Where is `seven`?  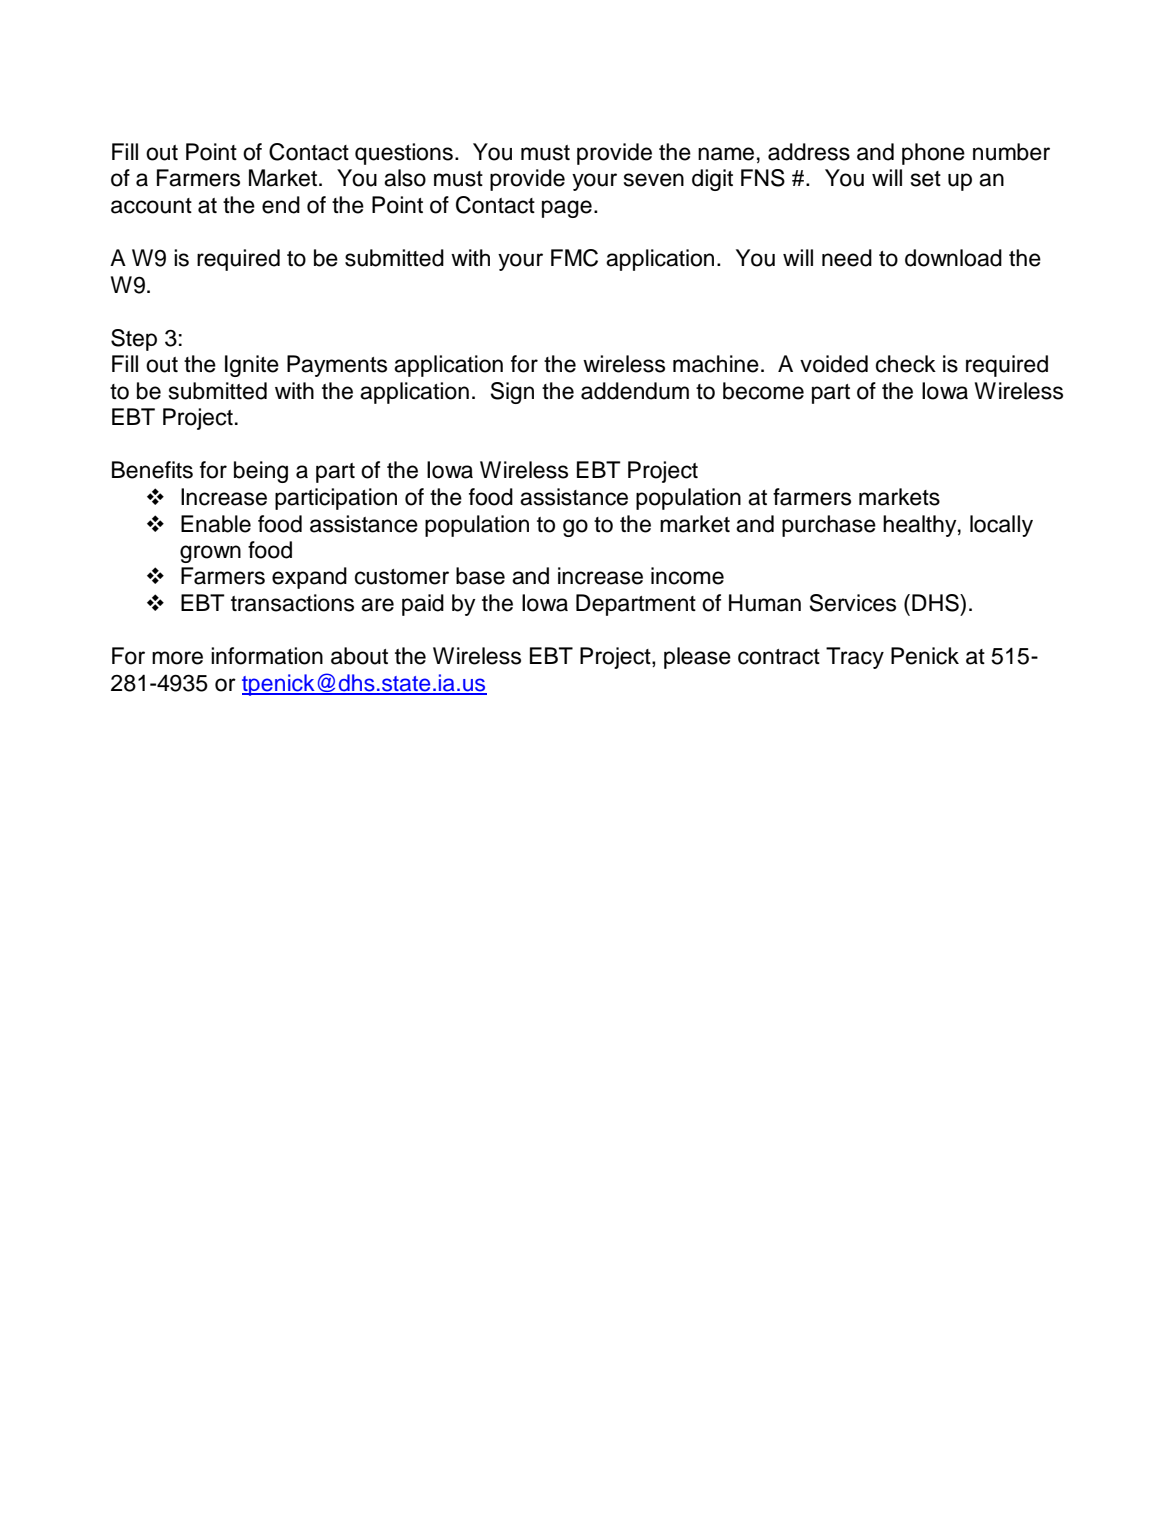
seven is located at coordinates (654, 180).
